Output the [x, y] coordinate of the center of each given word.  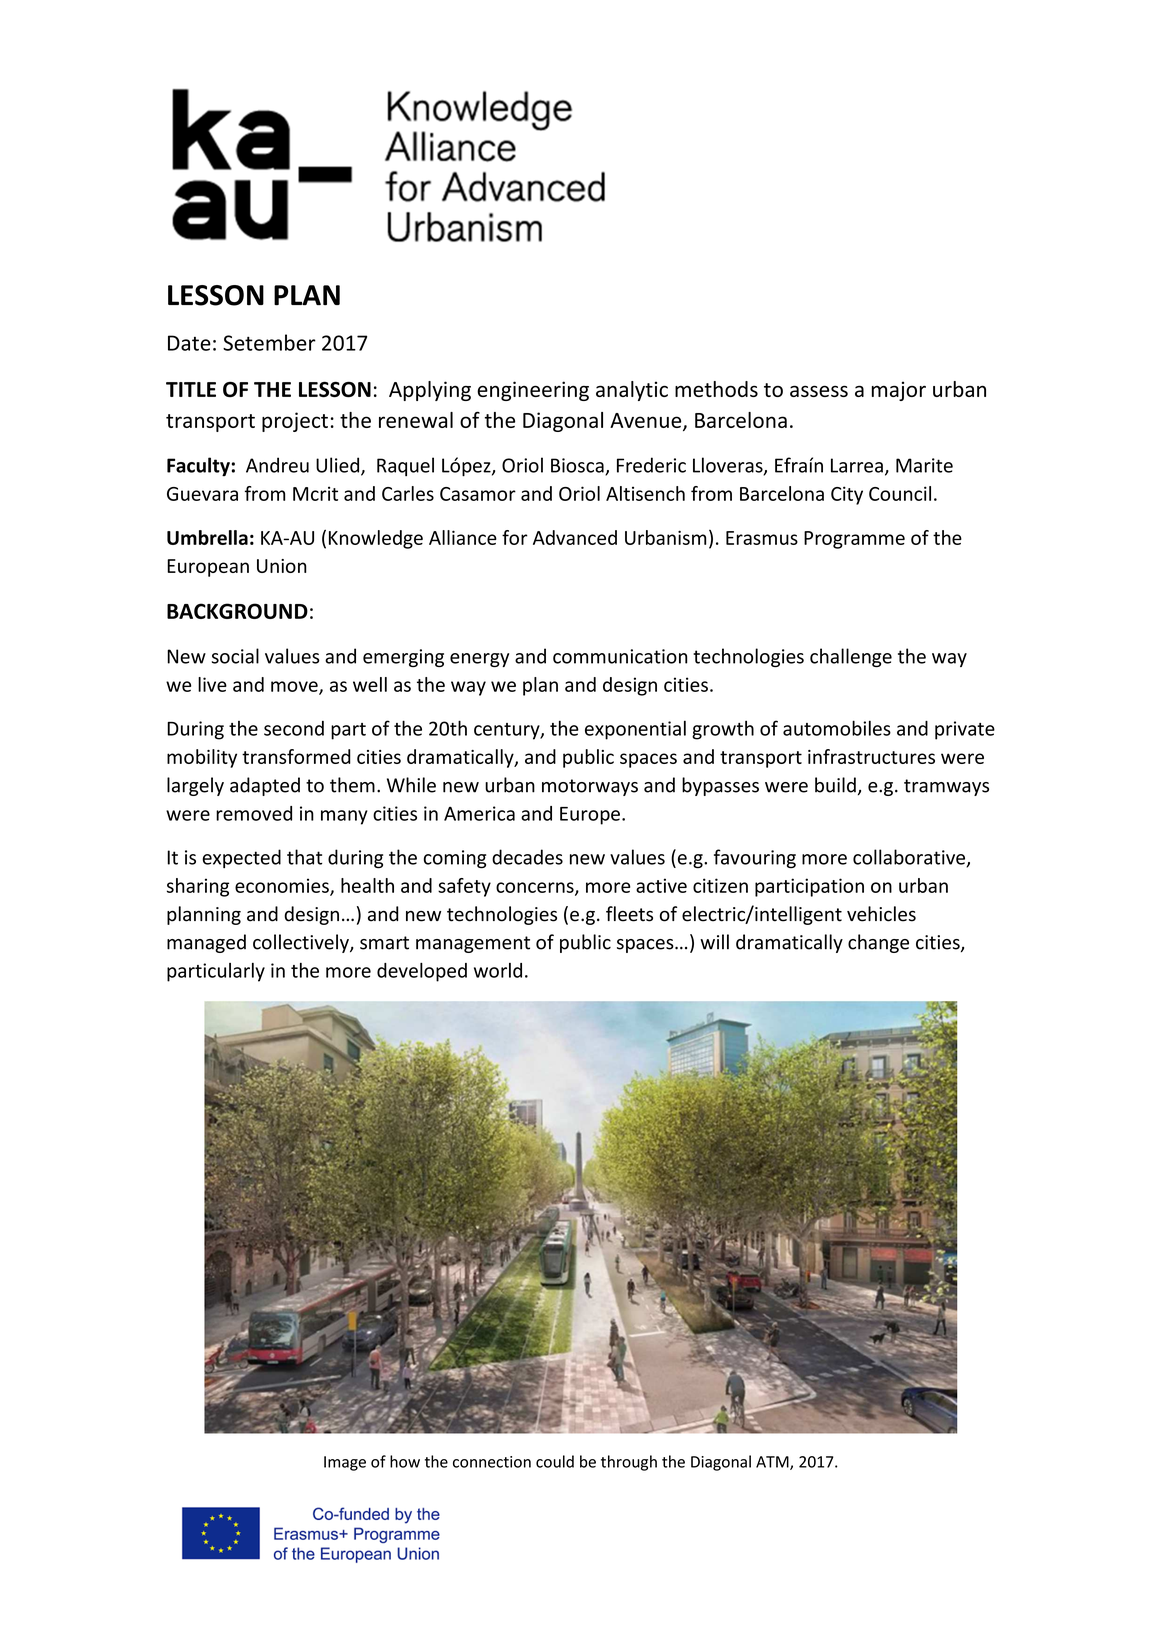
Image [345, 1463]
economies [283, 886]
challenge [851, 657]
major [899, 391]
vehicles [881, 914]
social [235, 656]
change [878, 943]
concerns [536, 888]
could [555, 1461]
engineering [533, 391]
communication [620, 656]
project [295, 422]
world [498, 970]
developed [422, 972]
